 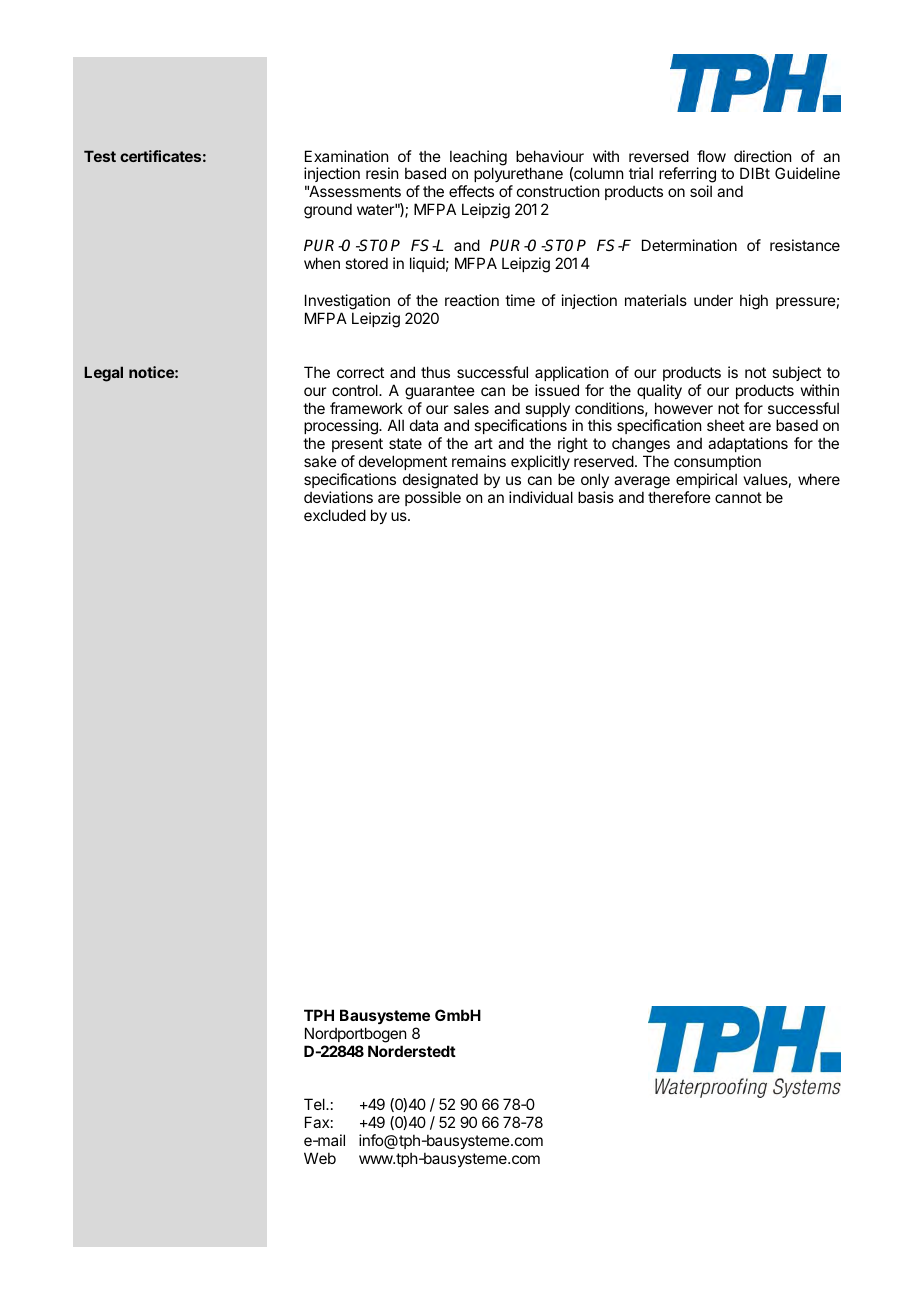 What do you see at coordinates (100, 156) in the image?
I see `Test` at bounding box center [100, 156].
